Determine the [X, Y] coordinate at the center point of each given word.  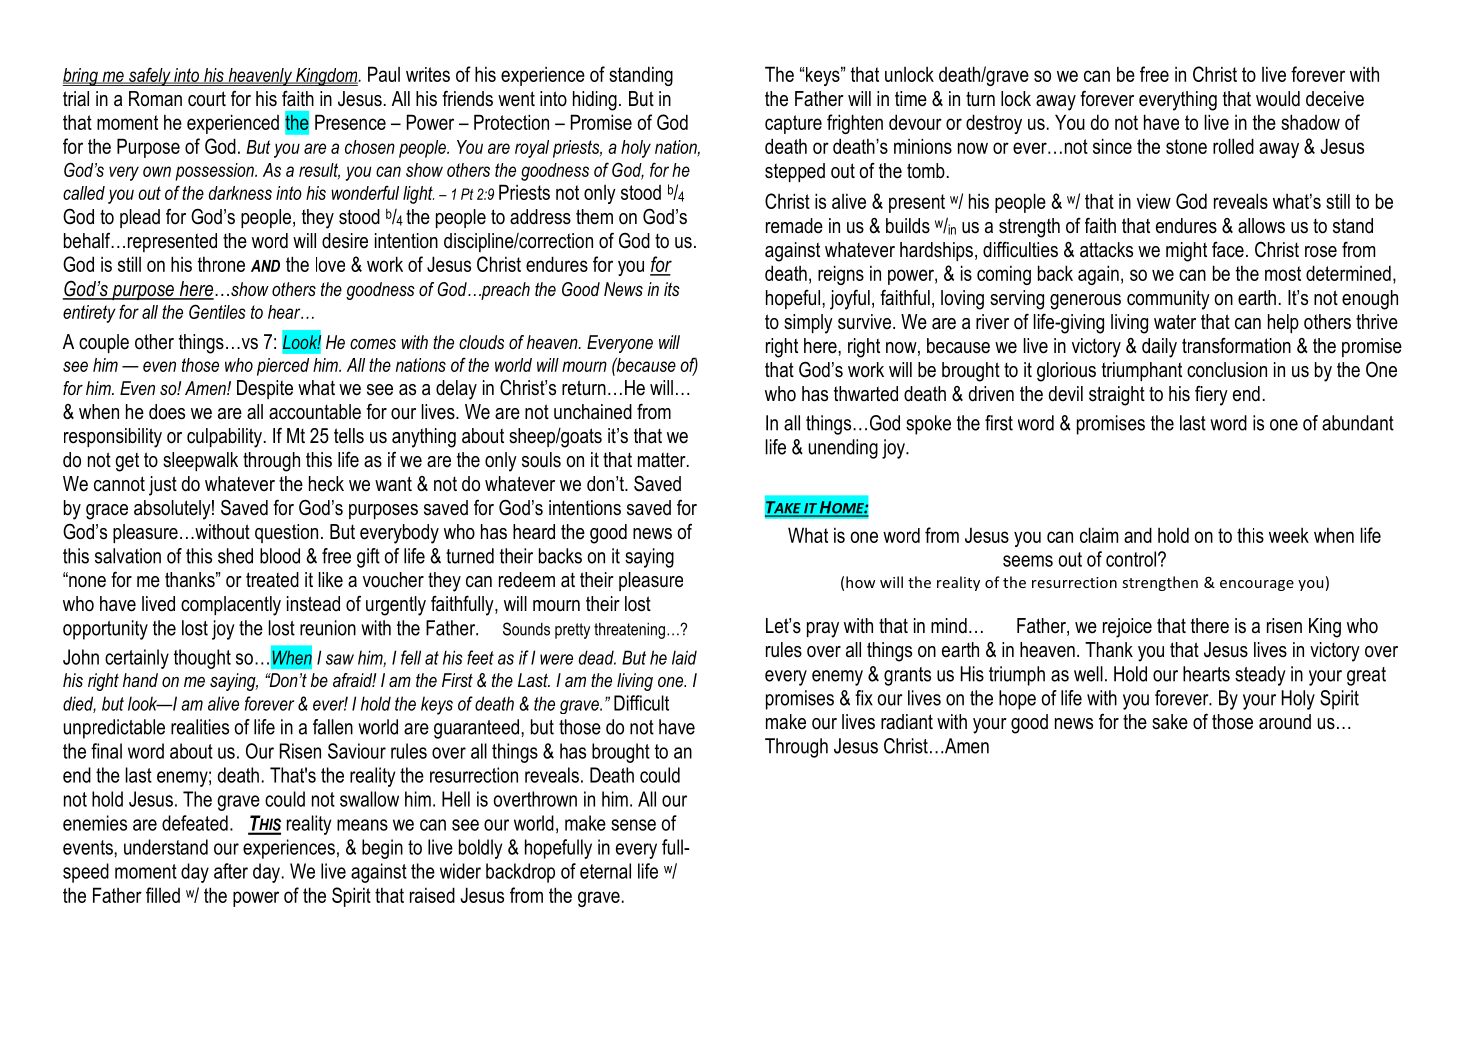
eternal [605, 871]
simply [808, 324]
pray [823, 630]
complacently [231, 606]
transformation [1236, 346]
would [1278, 99]
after [231, 871]
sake [1170, 722]
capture [793, 124]
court [207, 99]
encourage [1257, 585]
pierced [283, 367]
